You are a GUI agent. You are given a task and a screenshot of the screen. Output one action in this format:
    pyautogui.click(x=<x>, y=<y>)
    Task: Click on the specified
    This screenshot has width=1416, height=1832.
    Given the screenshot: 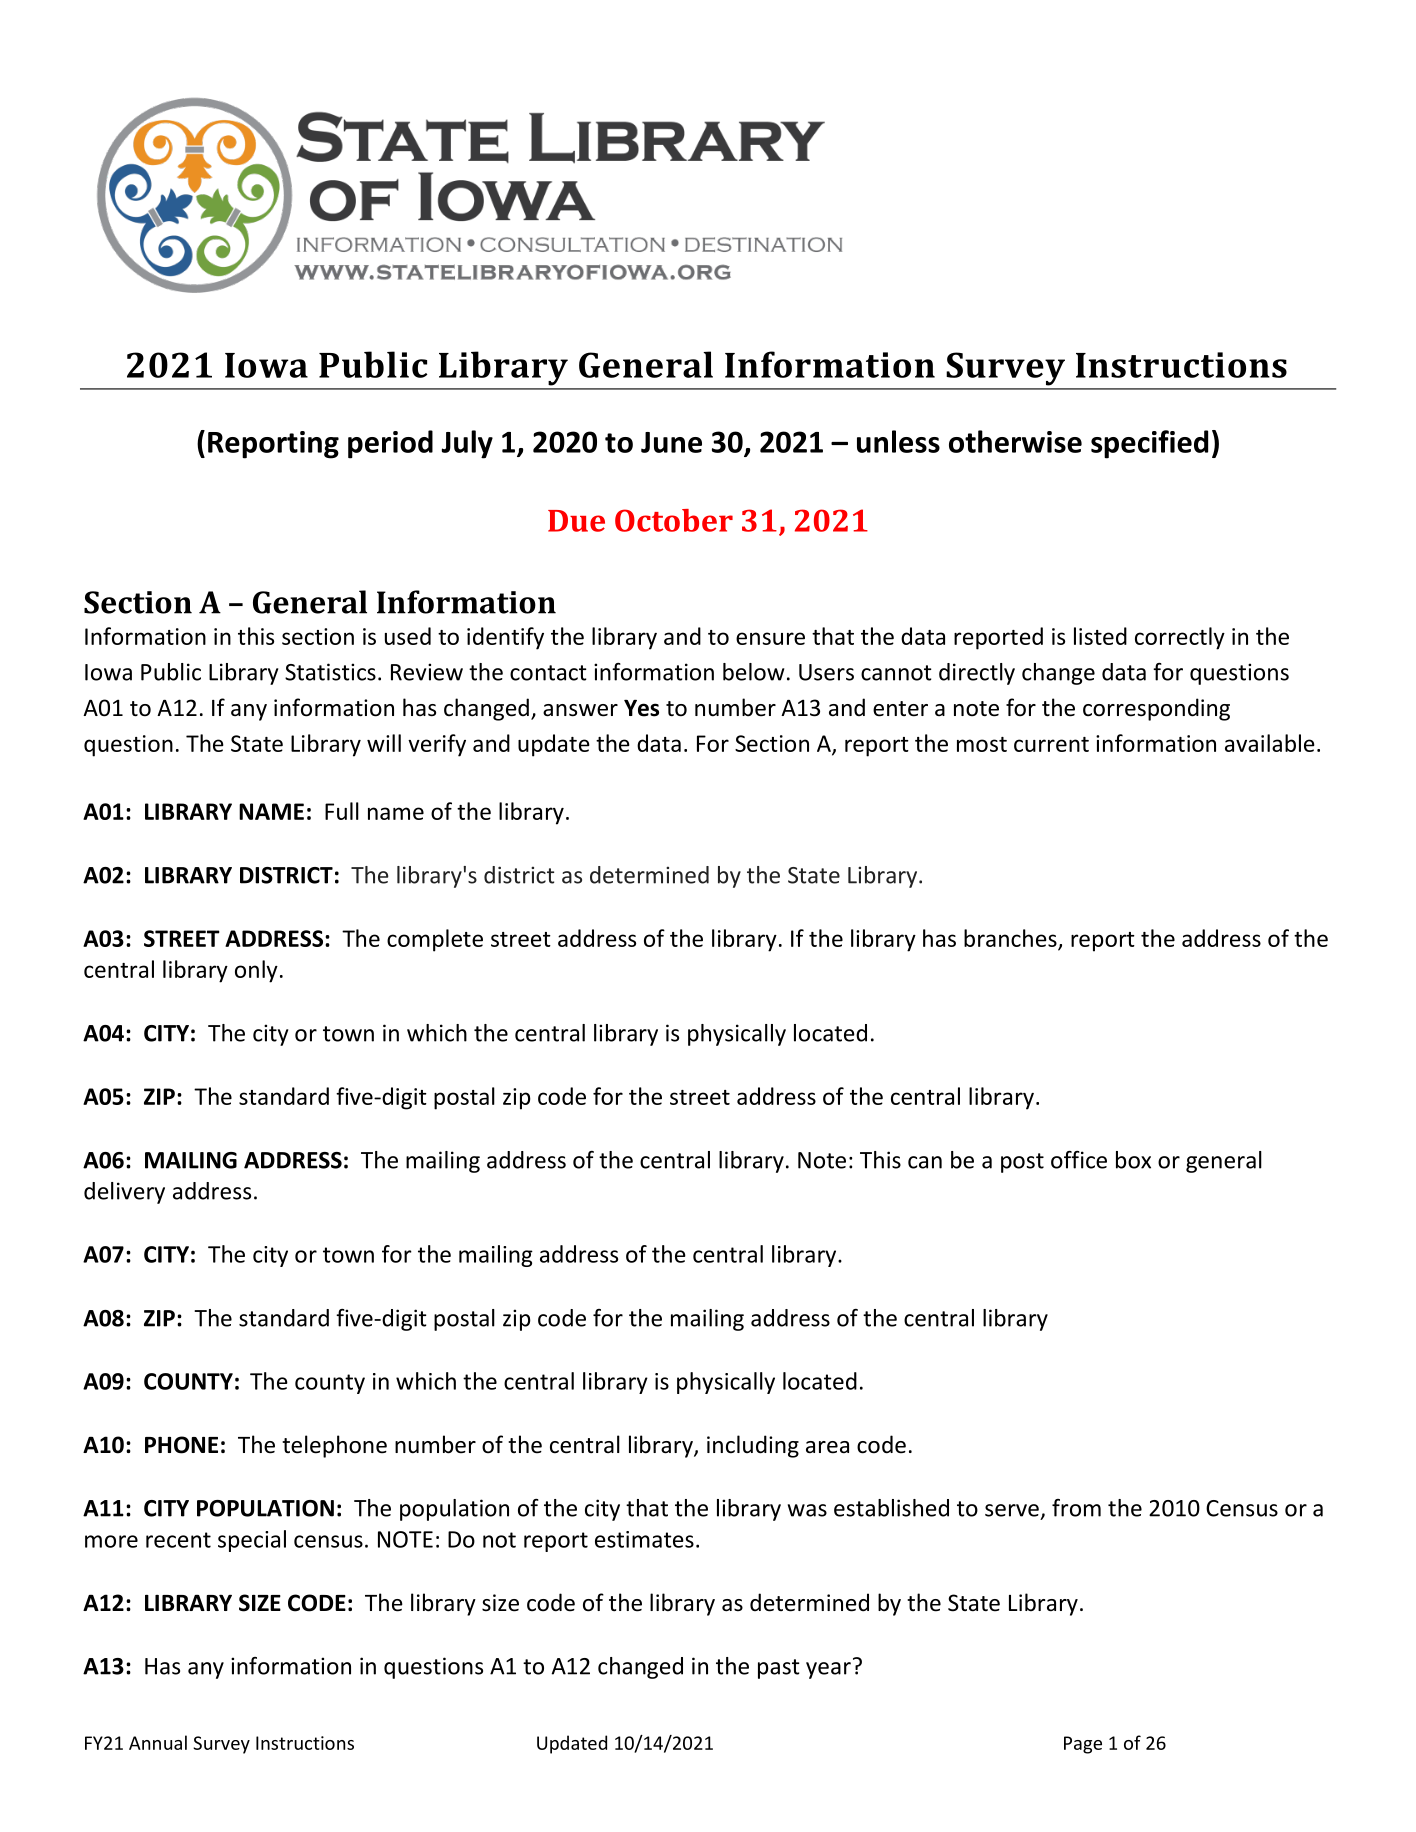 What is the action you would take?
    pyautogui.click(x=1149, y=444)
